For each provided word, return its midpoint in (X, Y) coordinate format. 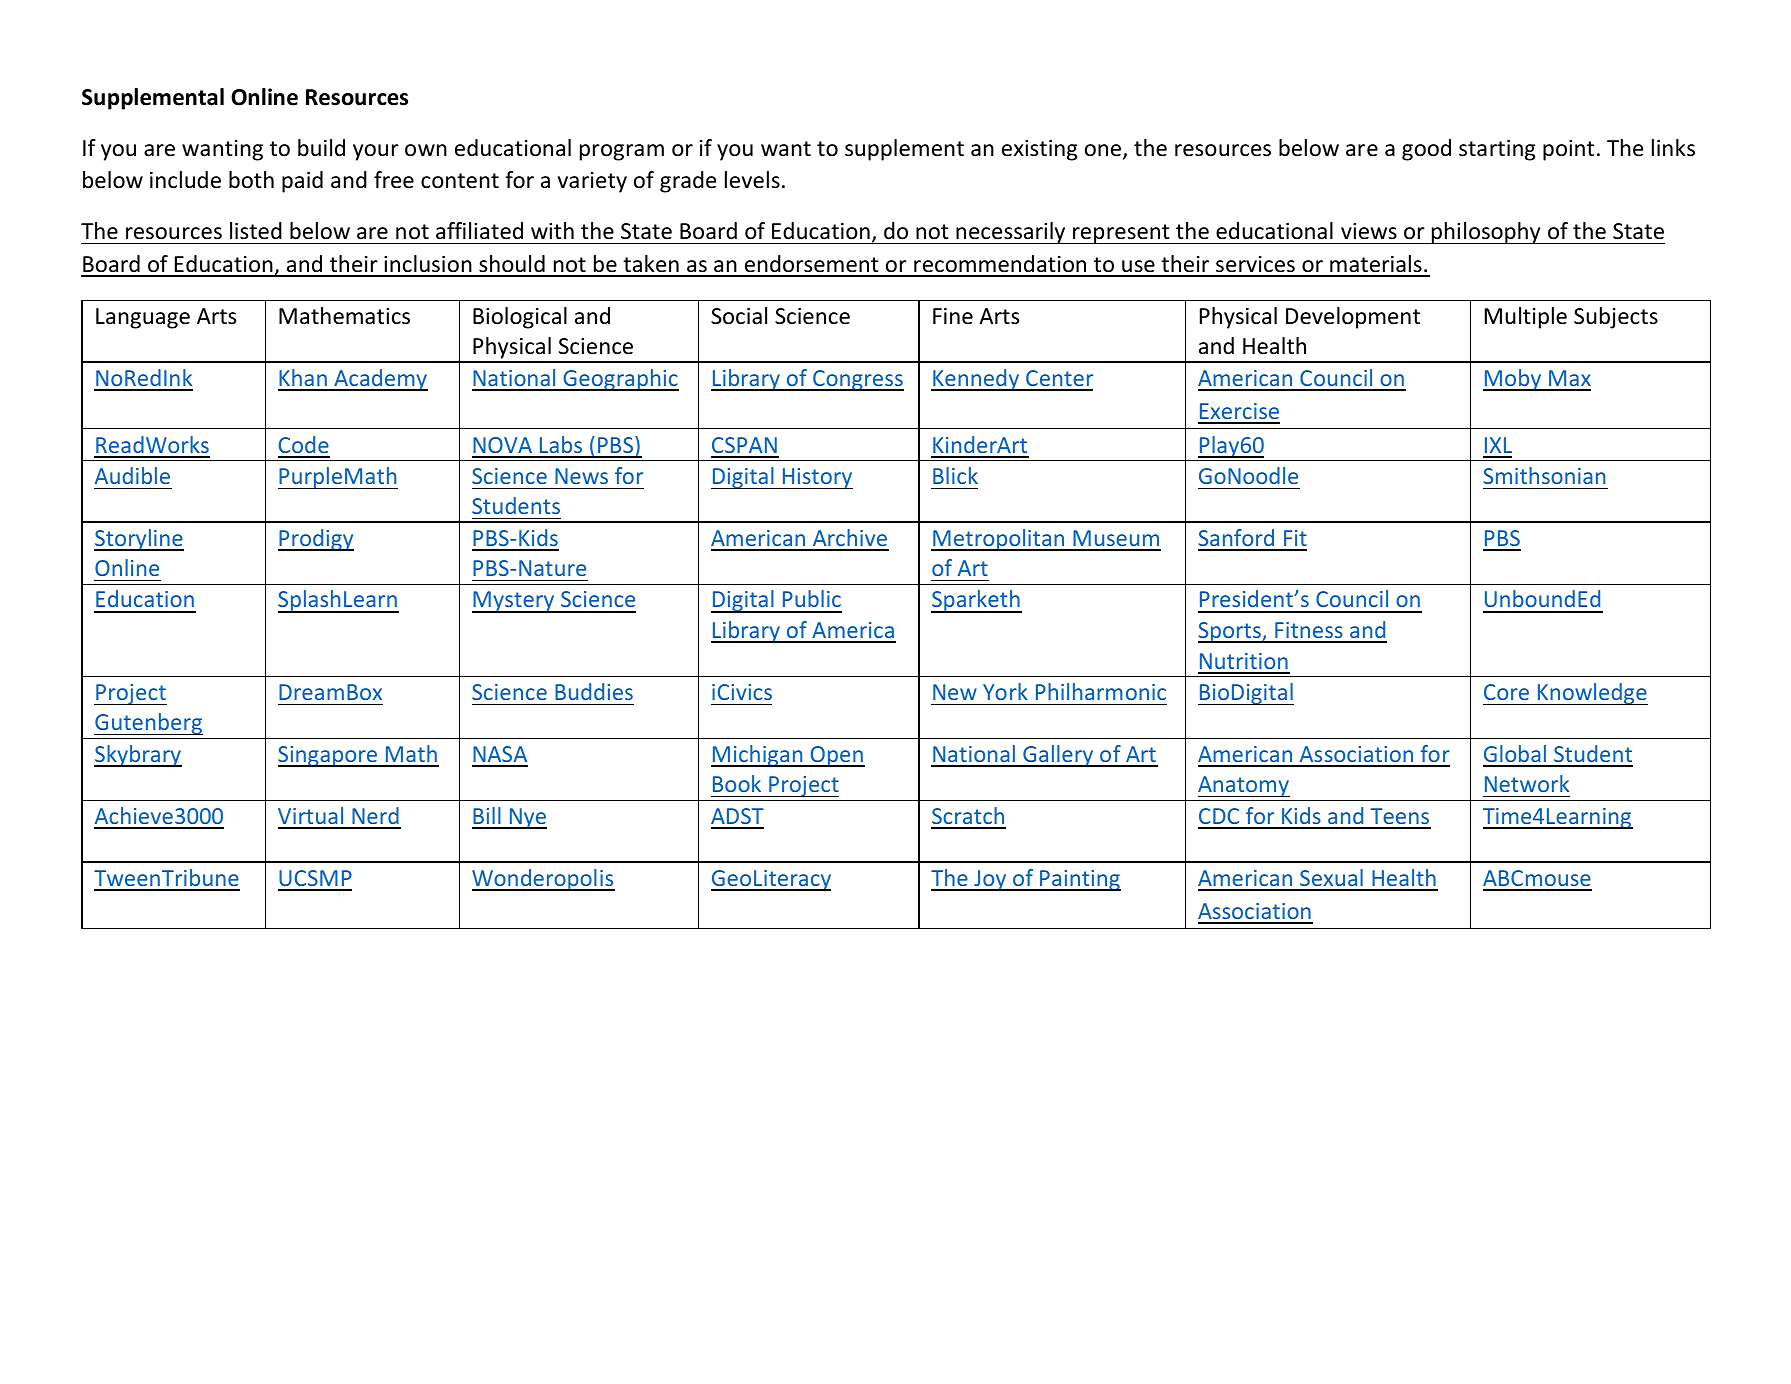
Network (1527, 783)
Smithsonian (1544, 475)
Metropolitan (999, 540)
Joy (990, 880)
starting (1497, 150)
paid (302, 182)
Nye (527, 818)
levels (752, 180)
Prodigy (316, 540)
